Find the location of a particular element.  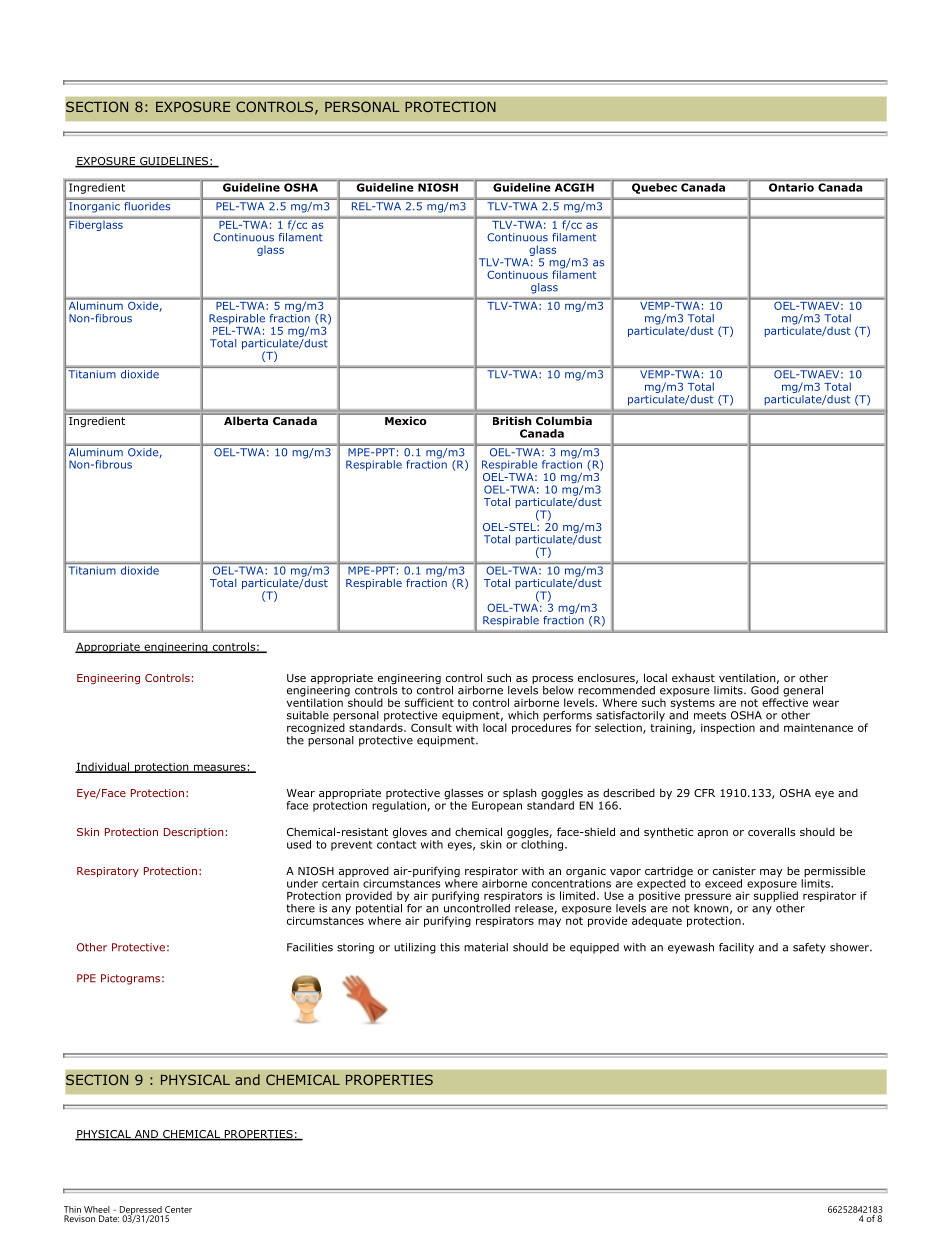

suitable is located at coordinates (308, 715).
